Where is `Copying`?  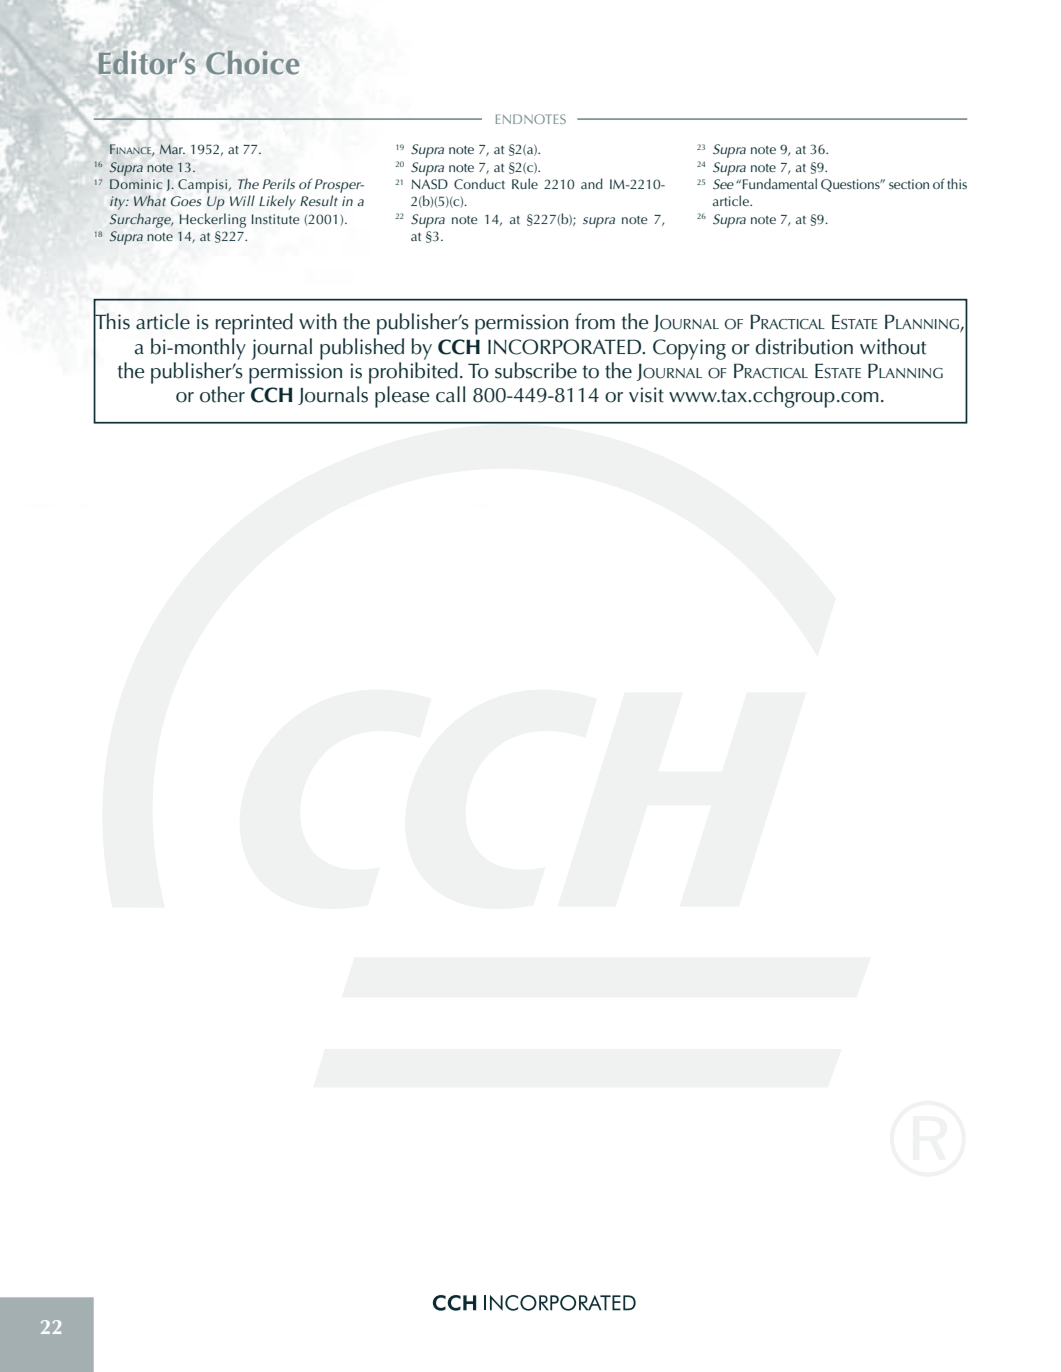 Copying is located at coordinates (689, 349).
